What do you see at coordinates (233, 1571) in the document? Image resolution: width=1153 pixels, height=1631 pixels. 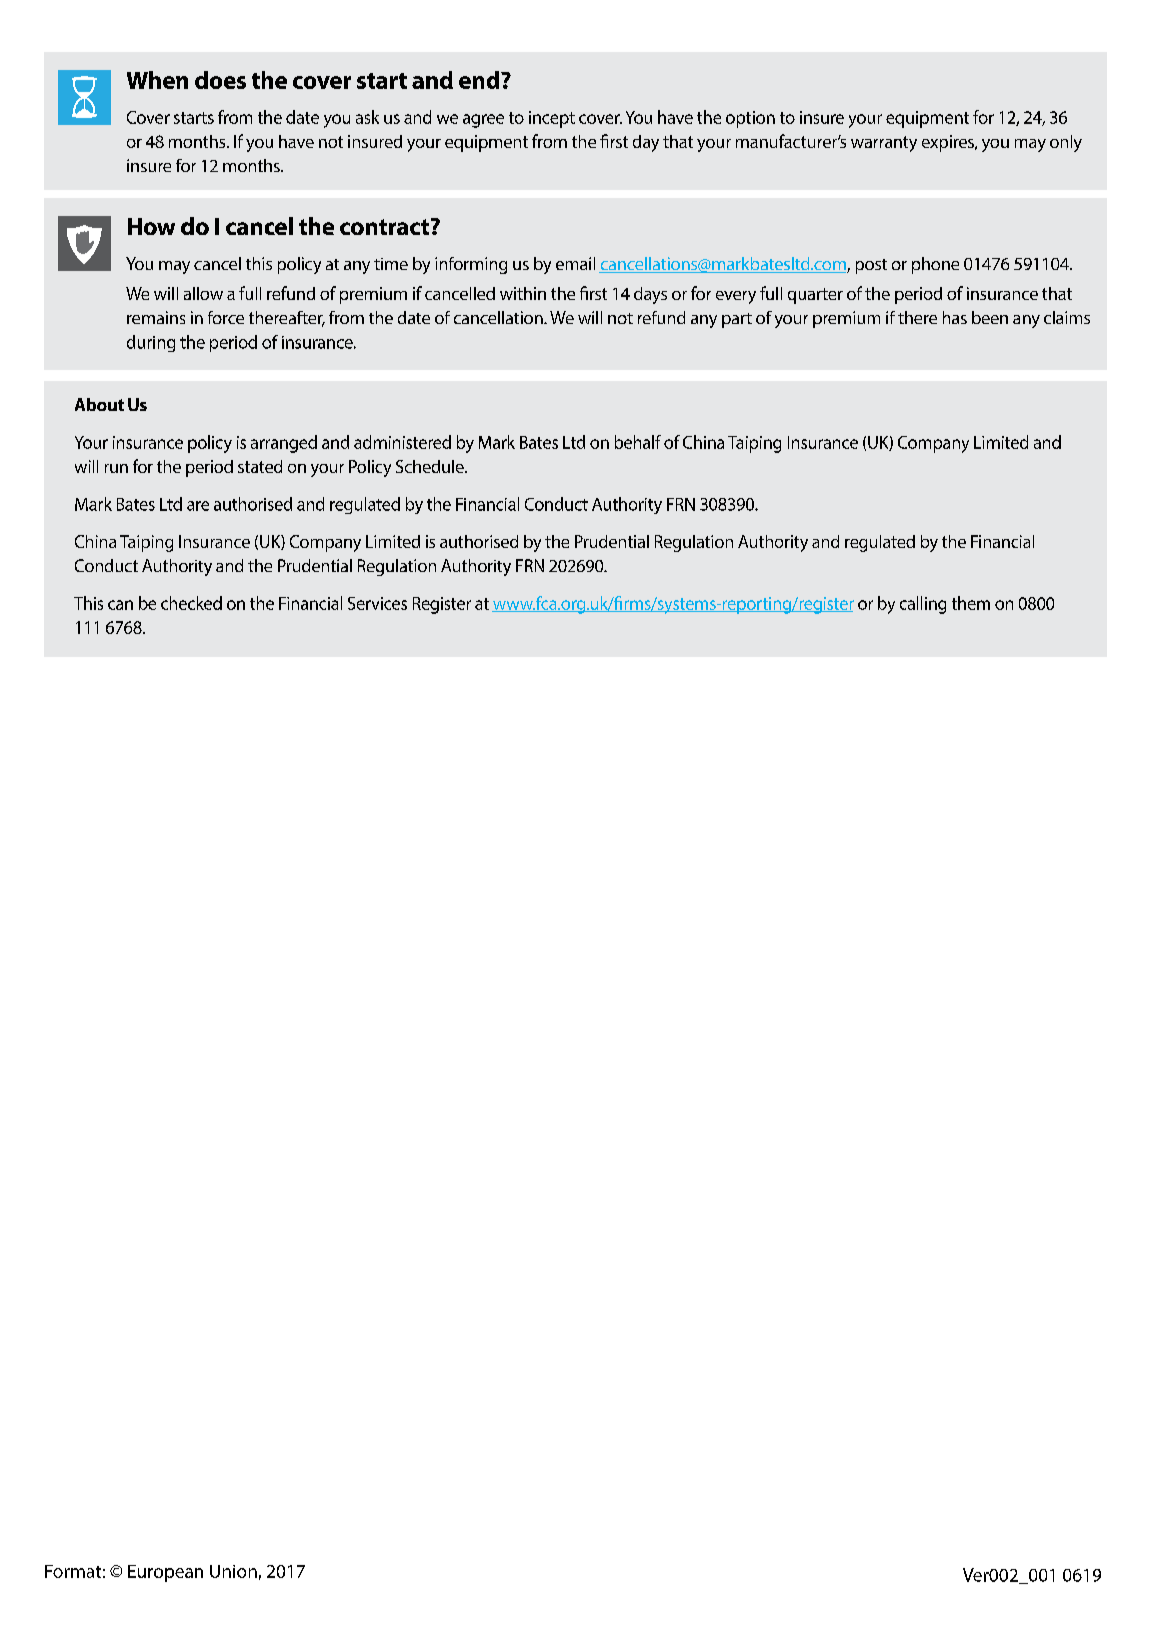 I see `Union` at bounding box center [233, 1571].
